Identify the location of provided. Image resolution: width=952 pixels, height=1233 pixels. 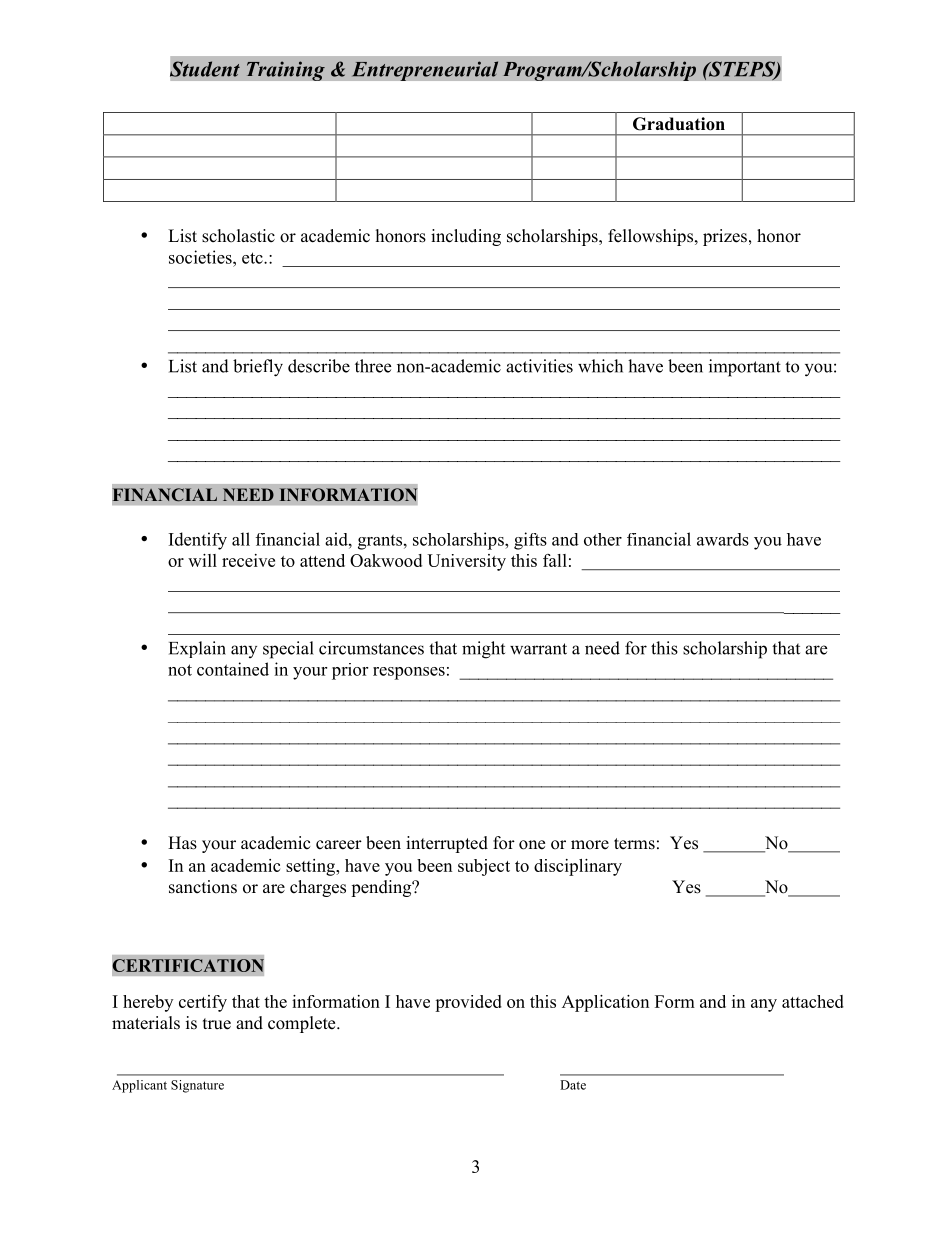
(468, 1003).
